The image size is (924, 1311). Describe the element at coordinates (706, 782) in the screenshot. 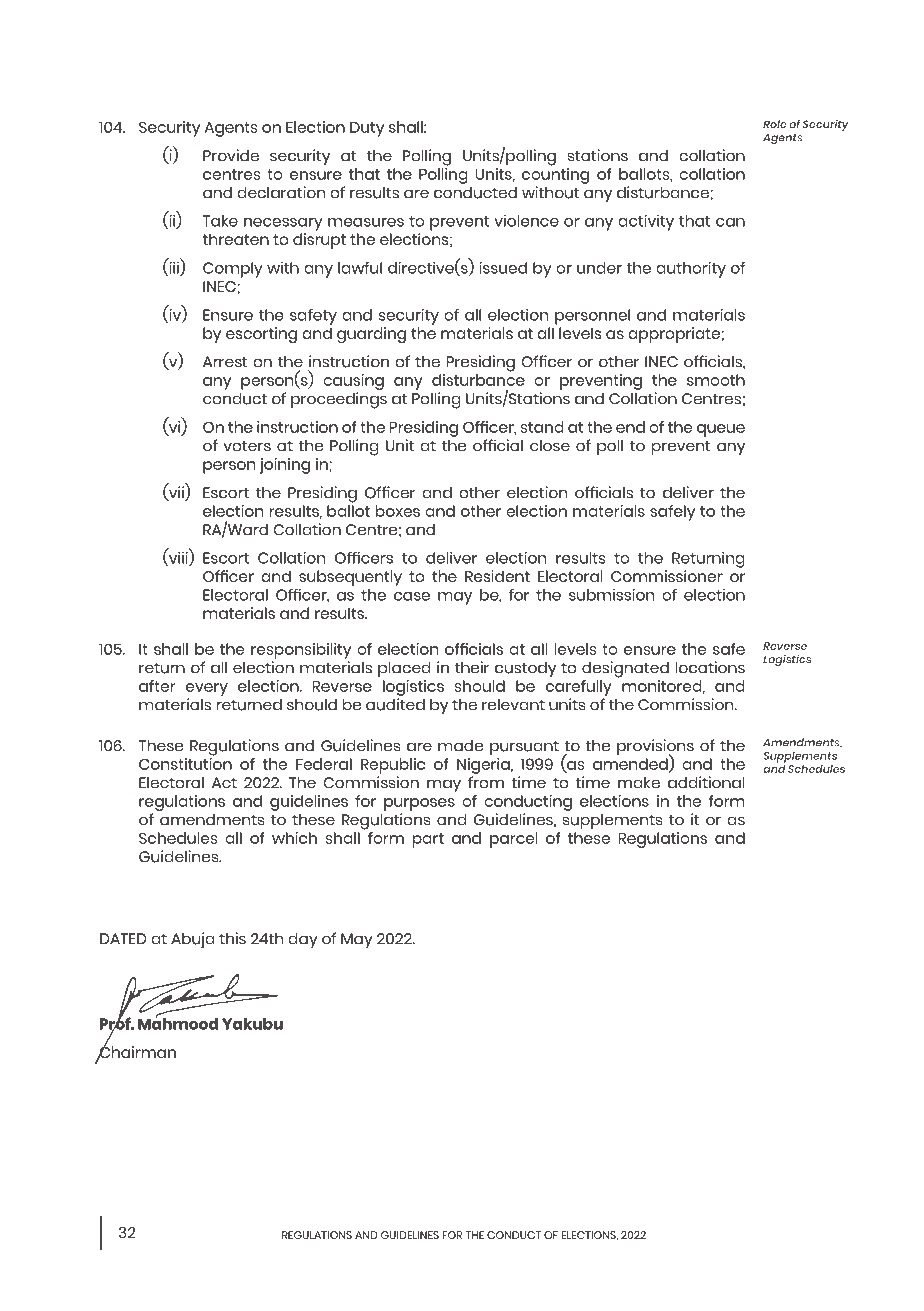

I see `additional` at that location.
